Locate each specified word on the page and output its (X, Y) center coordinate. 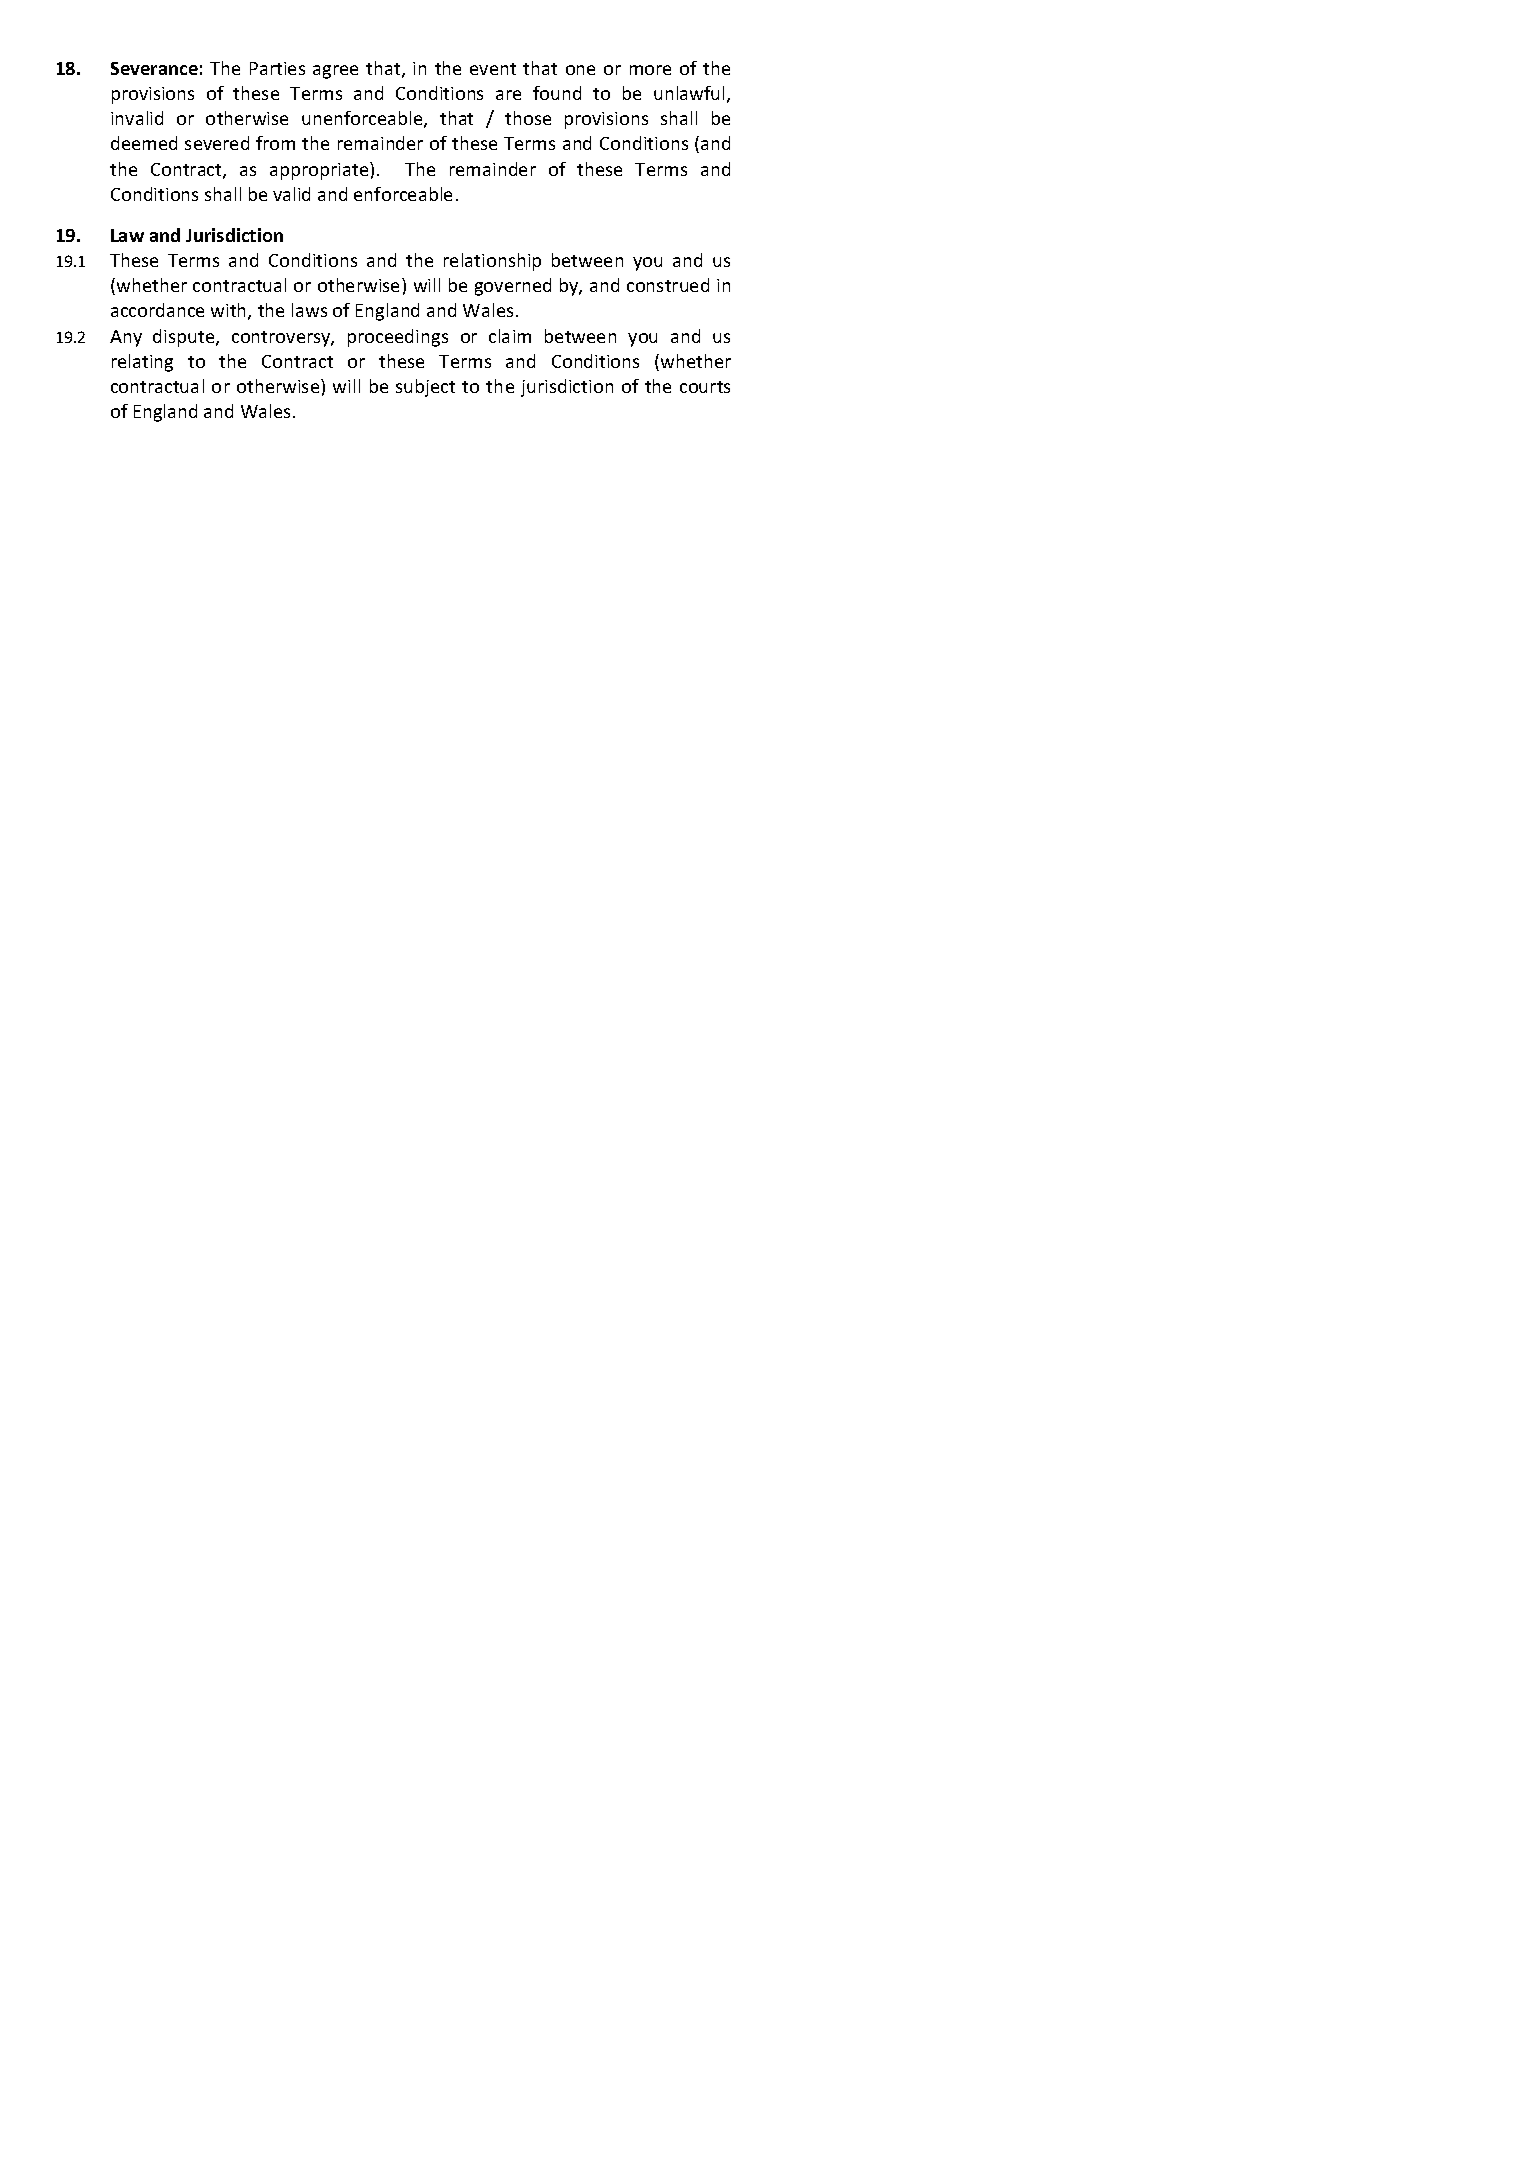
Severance (154, 68)
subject (425, 388)
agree (335, 72)
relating (142, 363)
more (650, 70)
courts (705, 387)
